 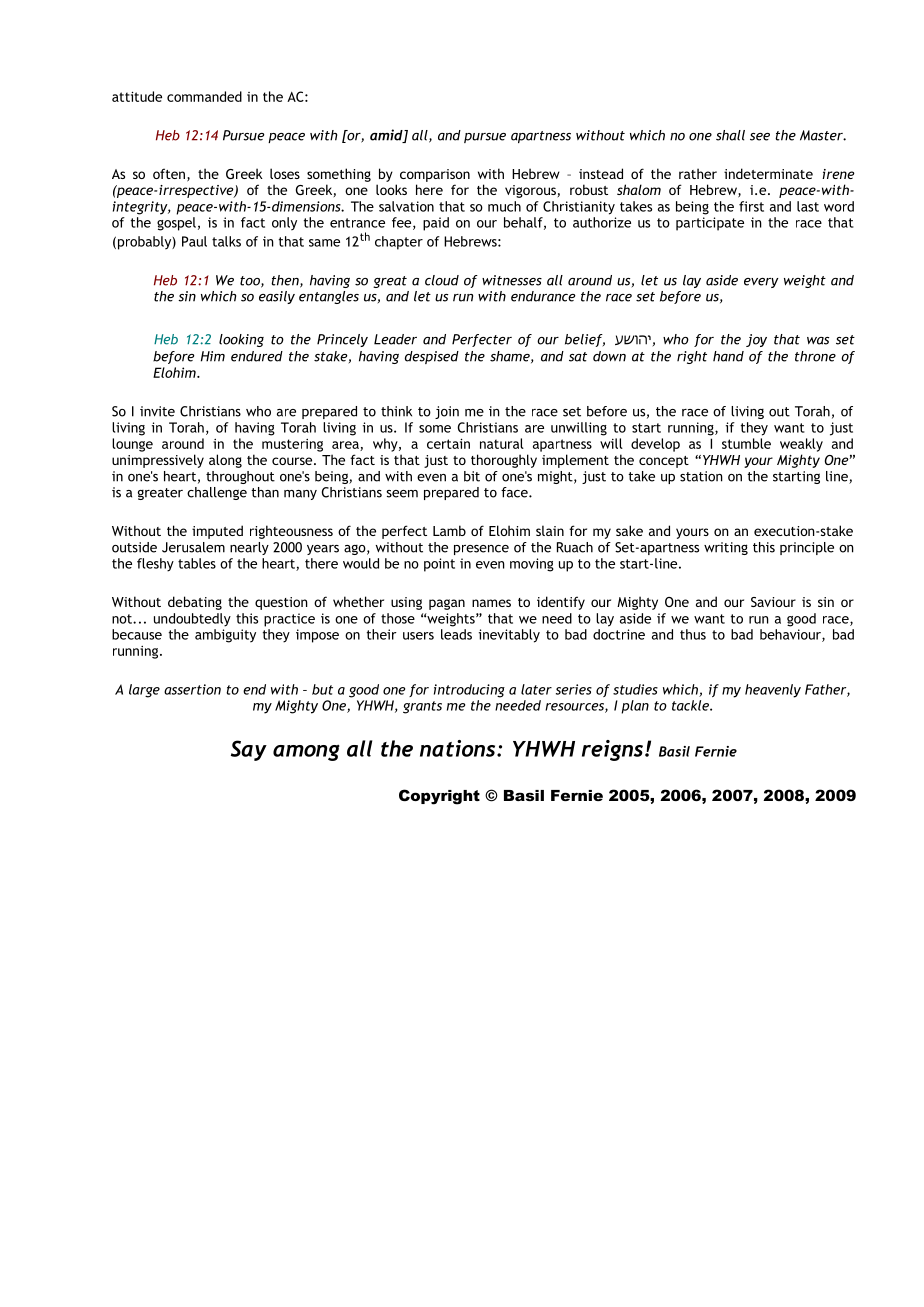 I want to click on paid, so click(x=436, y=224).
